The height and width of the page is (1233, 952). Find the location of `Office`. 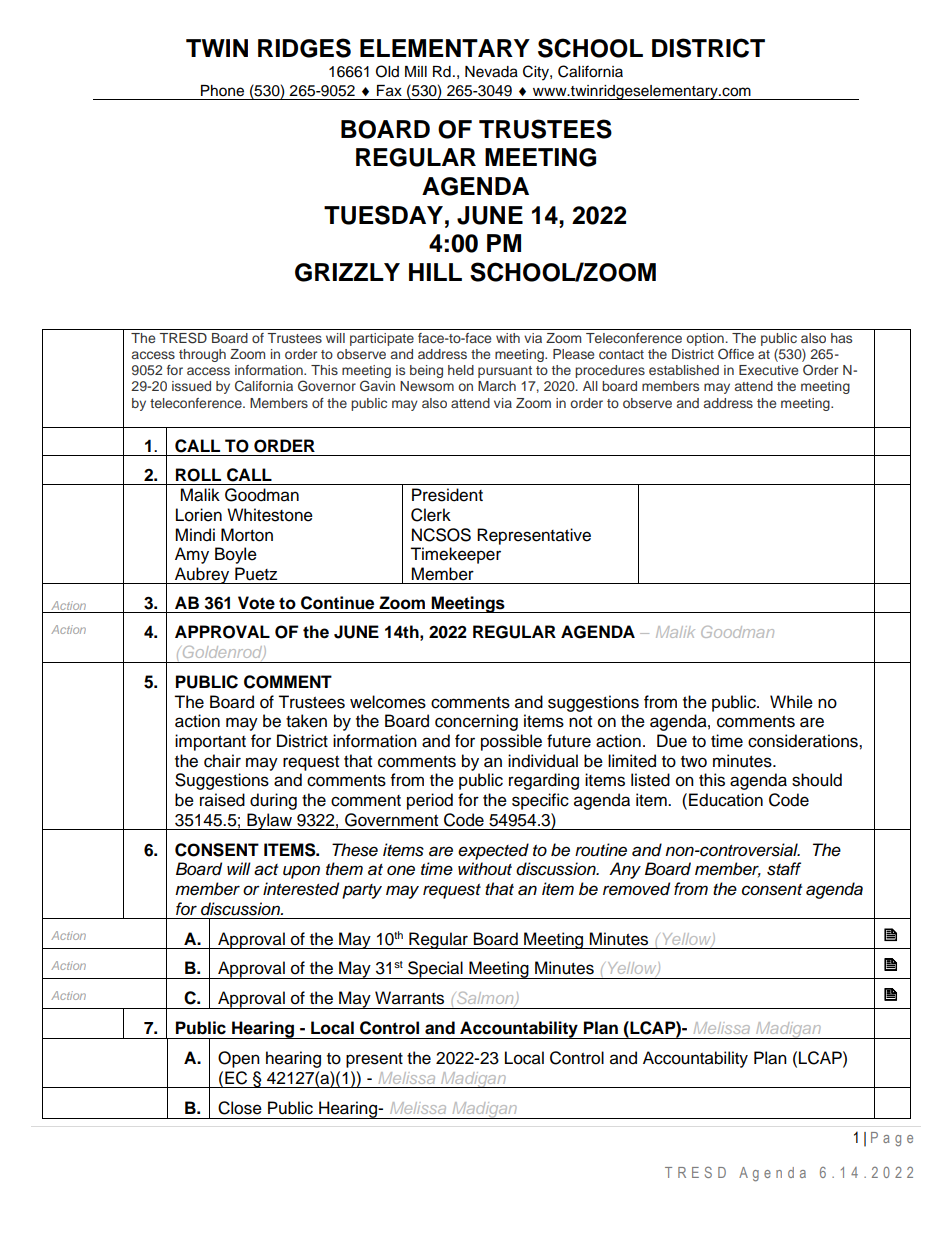

Office is located at coordinates (736, 353).
